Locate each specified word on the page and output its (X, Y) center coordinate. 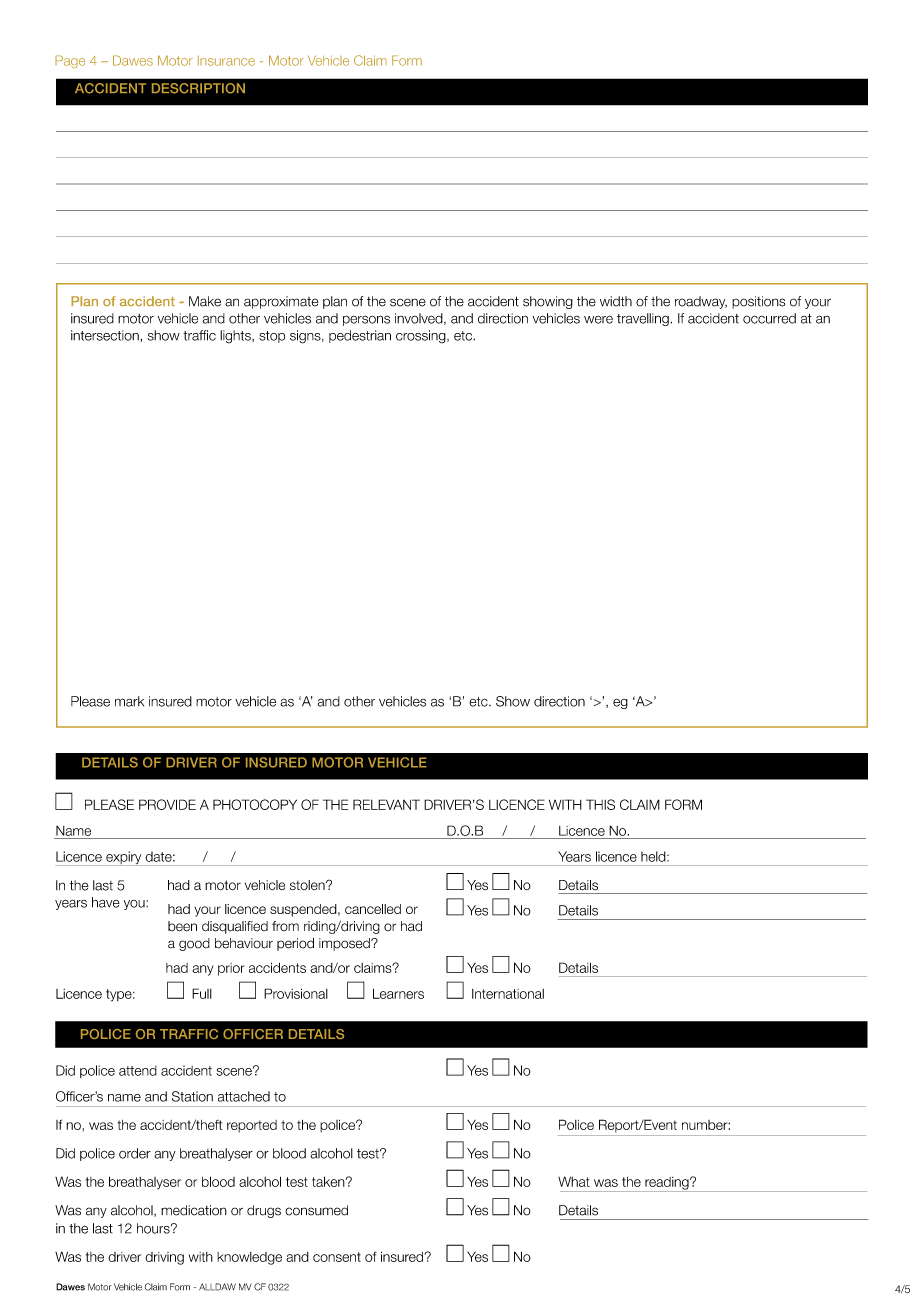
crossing (422, 337)
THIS (600, 804)
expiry (124, 858)
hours (154, 1228)
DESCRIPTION (198, 88)
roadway (701, 302)
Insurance (226, 61)
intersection (106, 335)
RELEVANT (386, 804)
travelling (644, 319)
